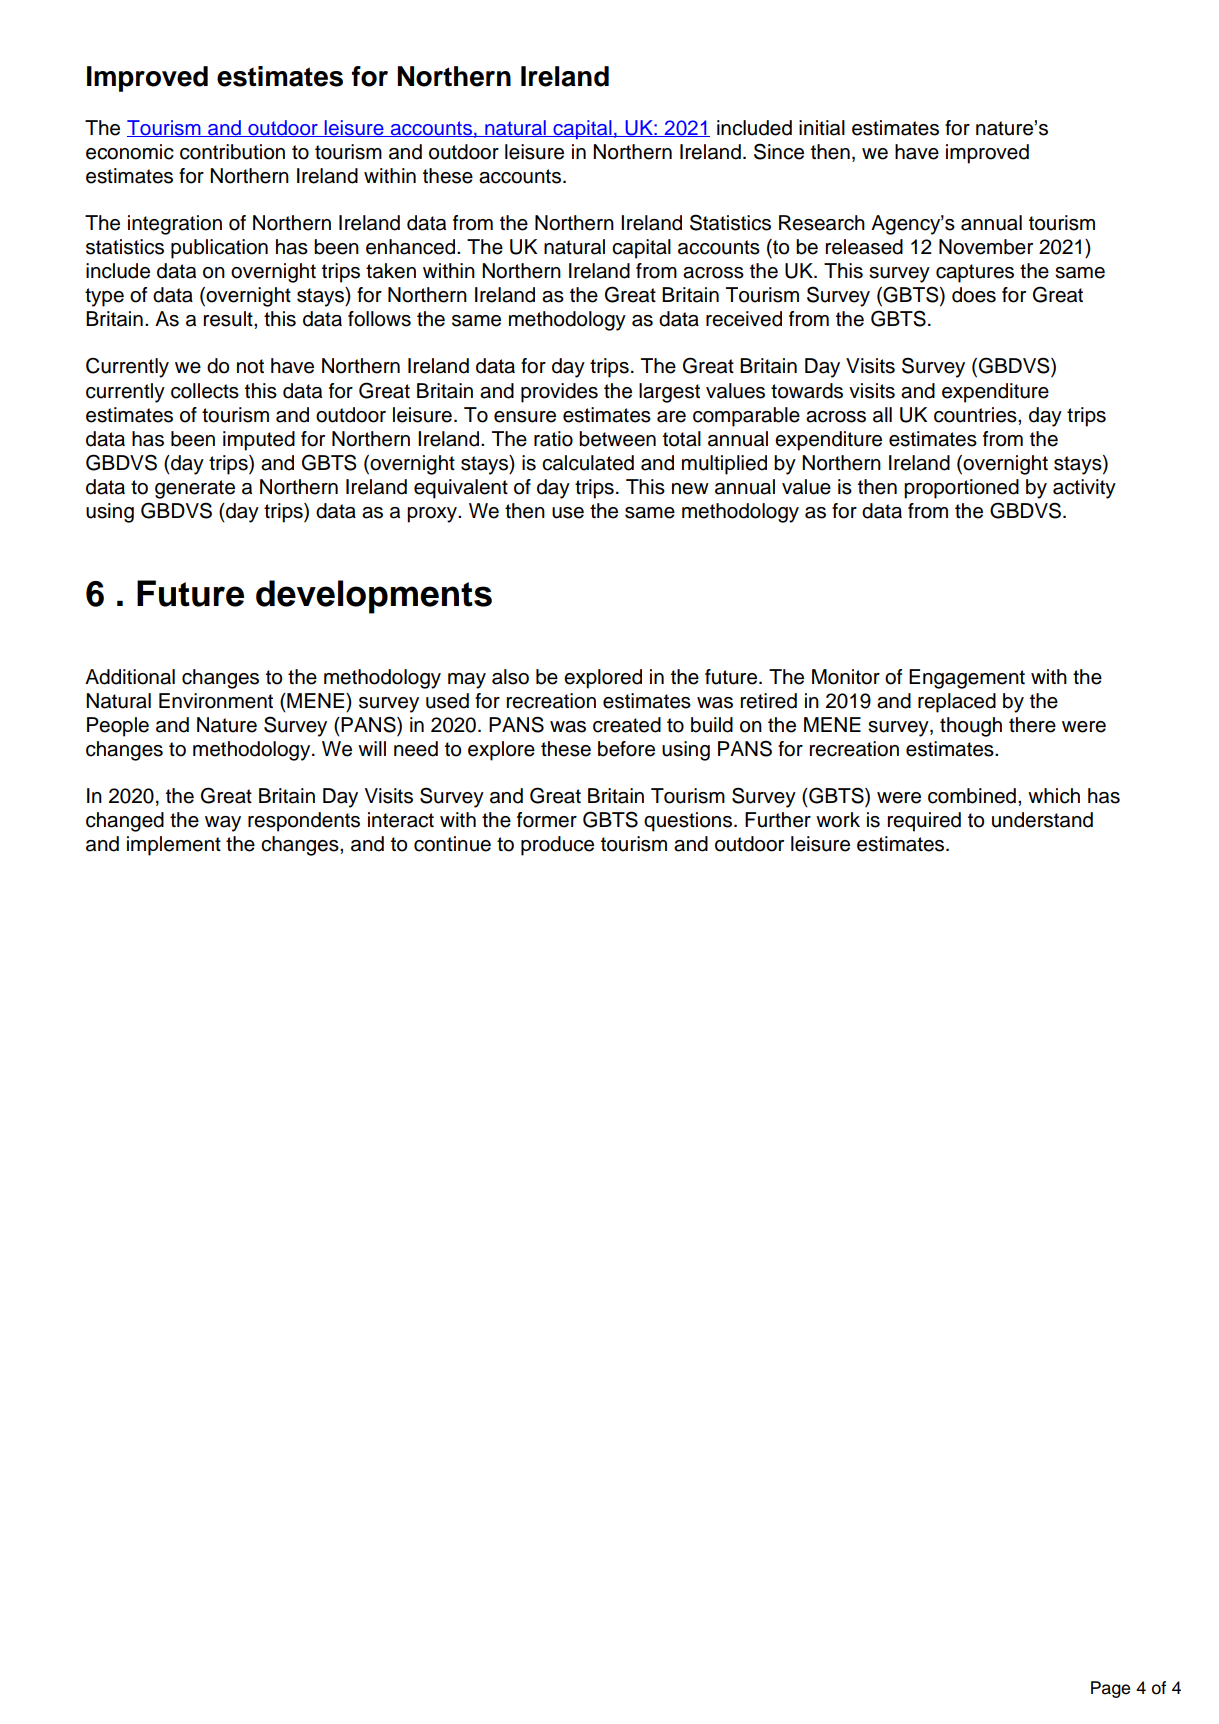  Describe the element at coordinates (452, 844) in the image. I see `continue` at that location.
